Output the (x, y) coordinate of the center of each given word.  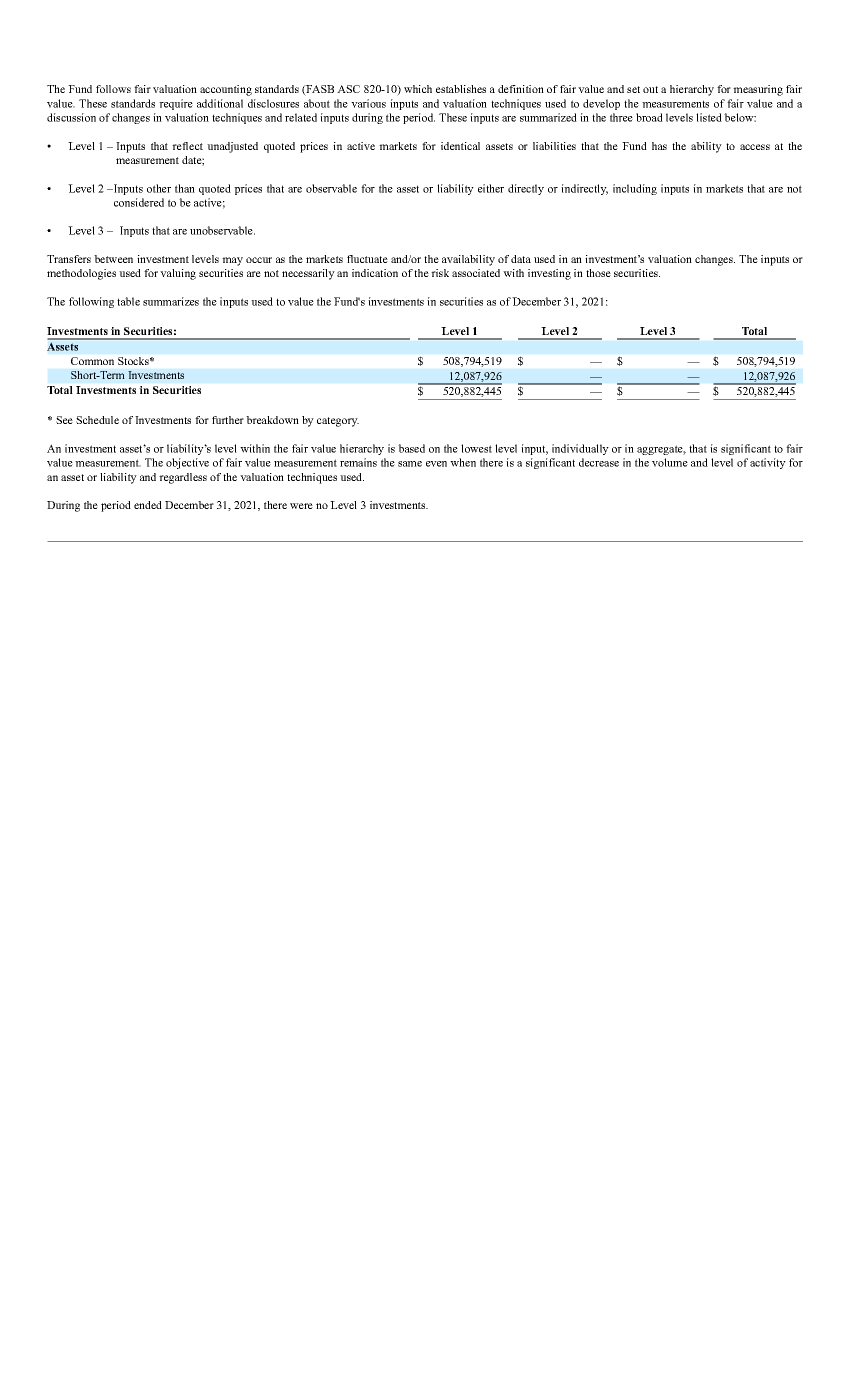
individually (580, 449)
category (338, 422)
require (176, 104)
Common (92, 361)
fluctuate (367, 259)
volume (670, 462)
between (113, 259)
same (410, 464)
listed (709, 117)
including (635, 189)
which (418, 89)
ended (148, 505)
